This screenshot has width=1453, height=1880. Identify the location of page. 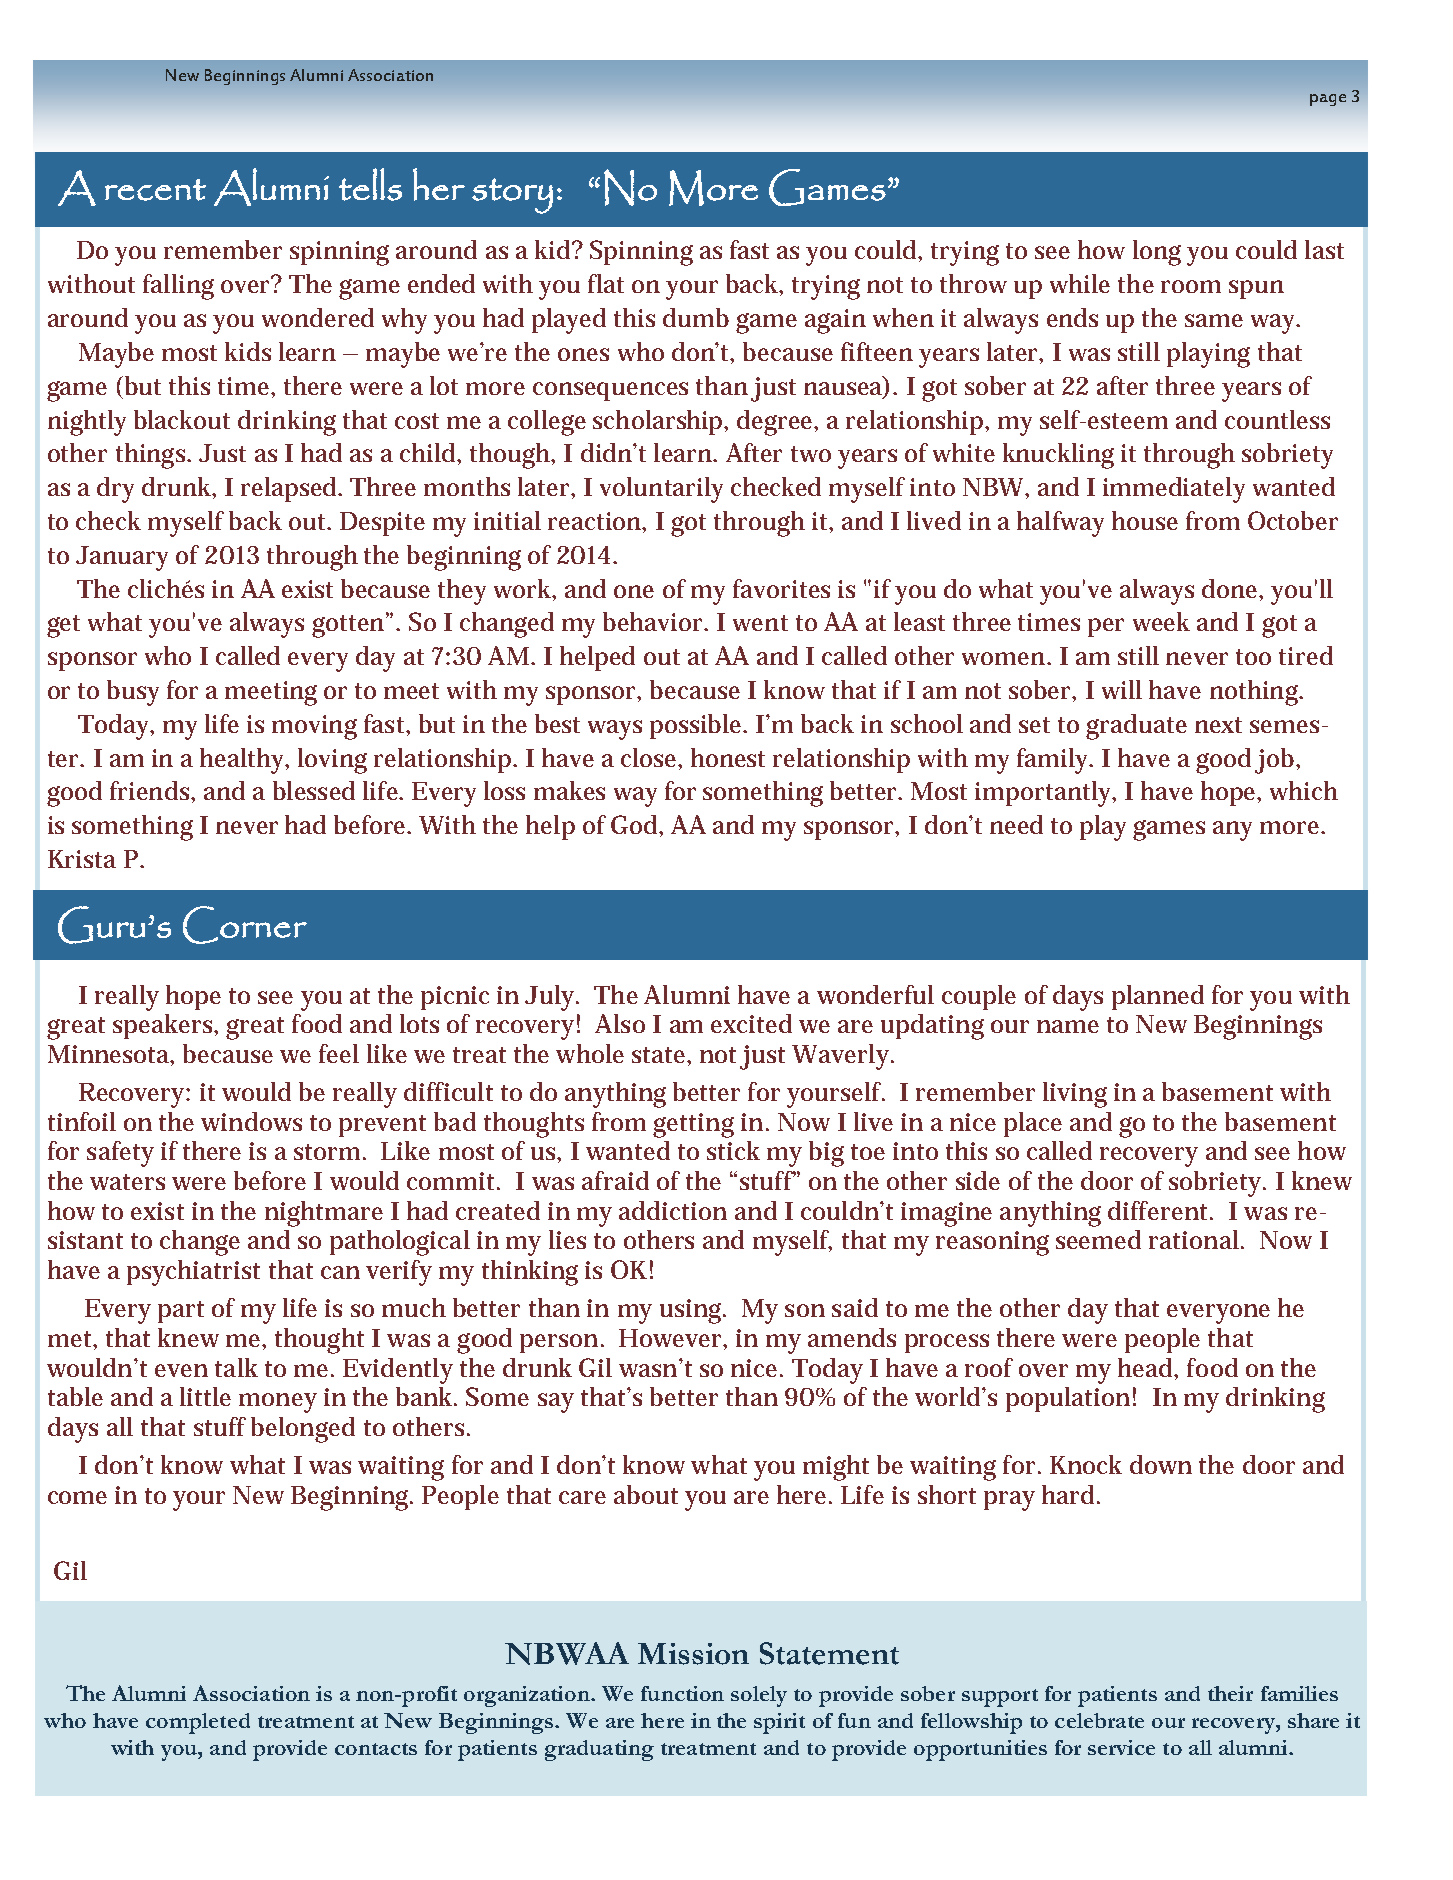
(1328, 100).
